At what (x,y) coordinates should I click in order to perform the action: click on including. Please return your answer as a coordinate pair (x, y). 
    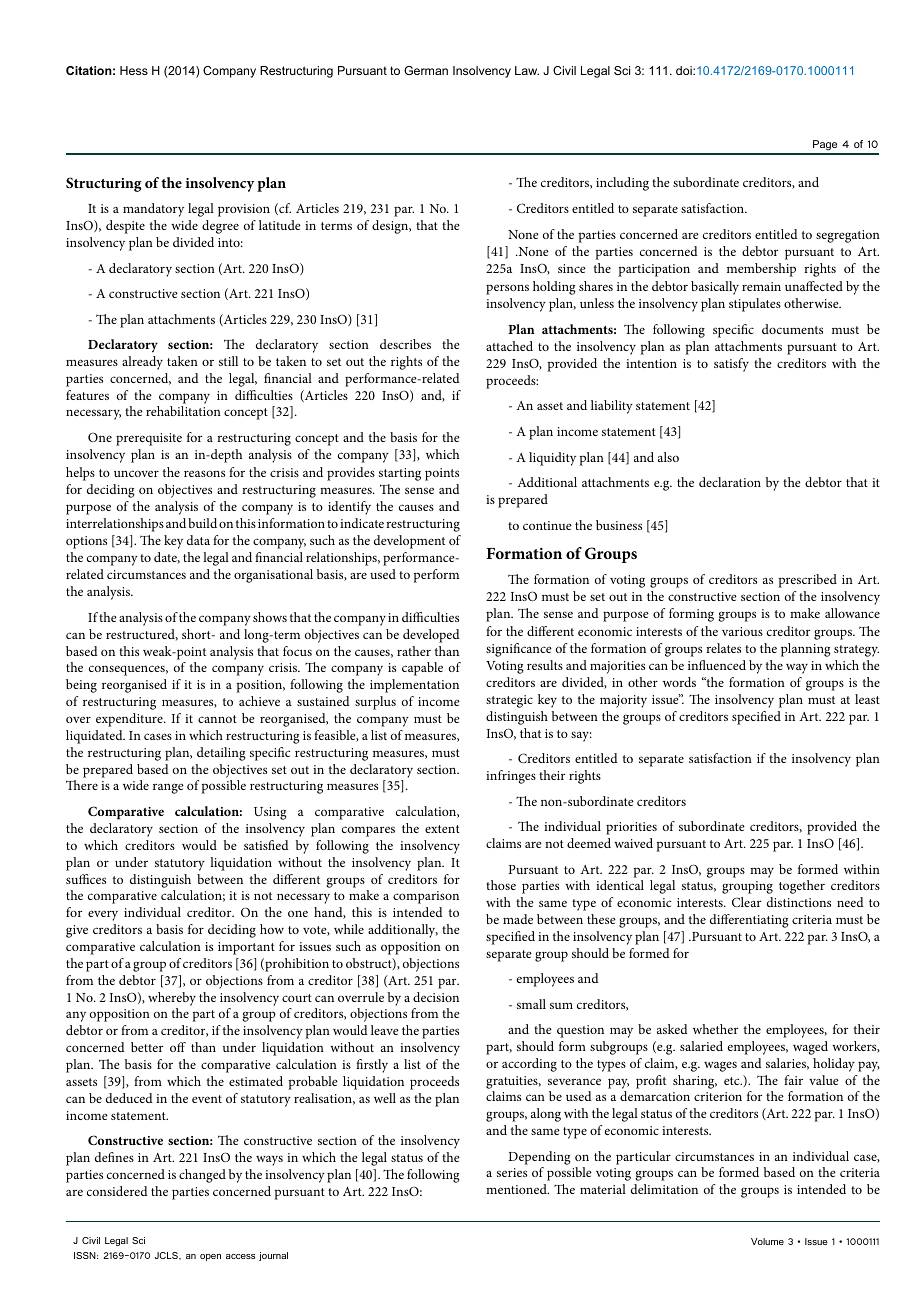
    Looking at the image, I should click on (622, 184).
